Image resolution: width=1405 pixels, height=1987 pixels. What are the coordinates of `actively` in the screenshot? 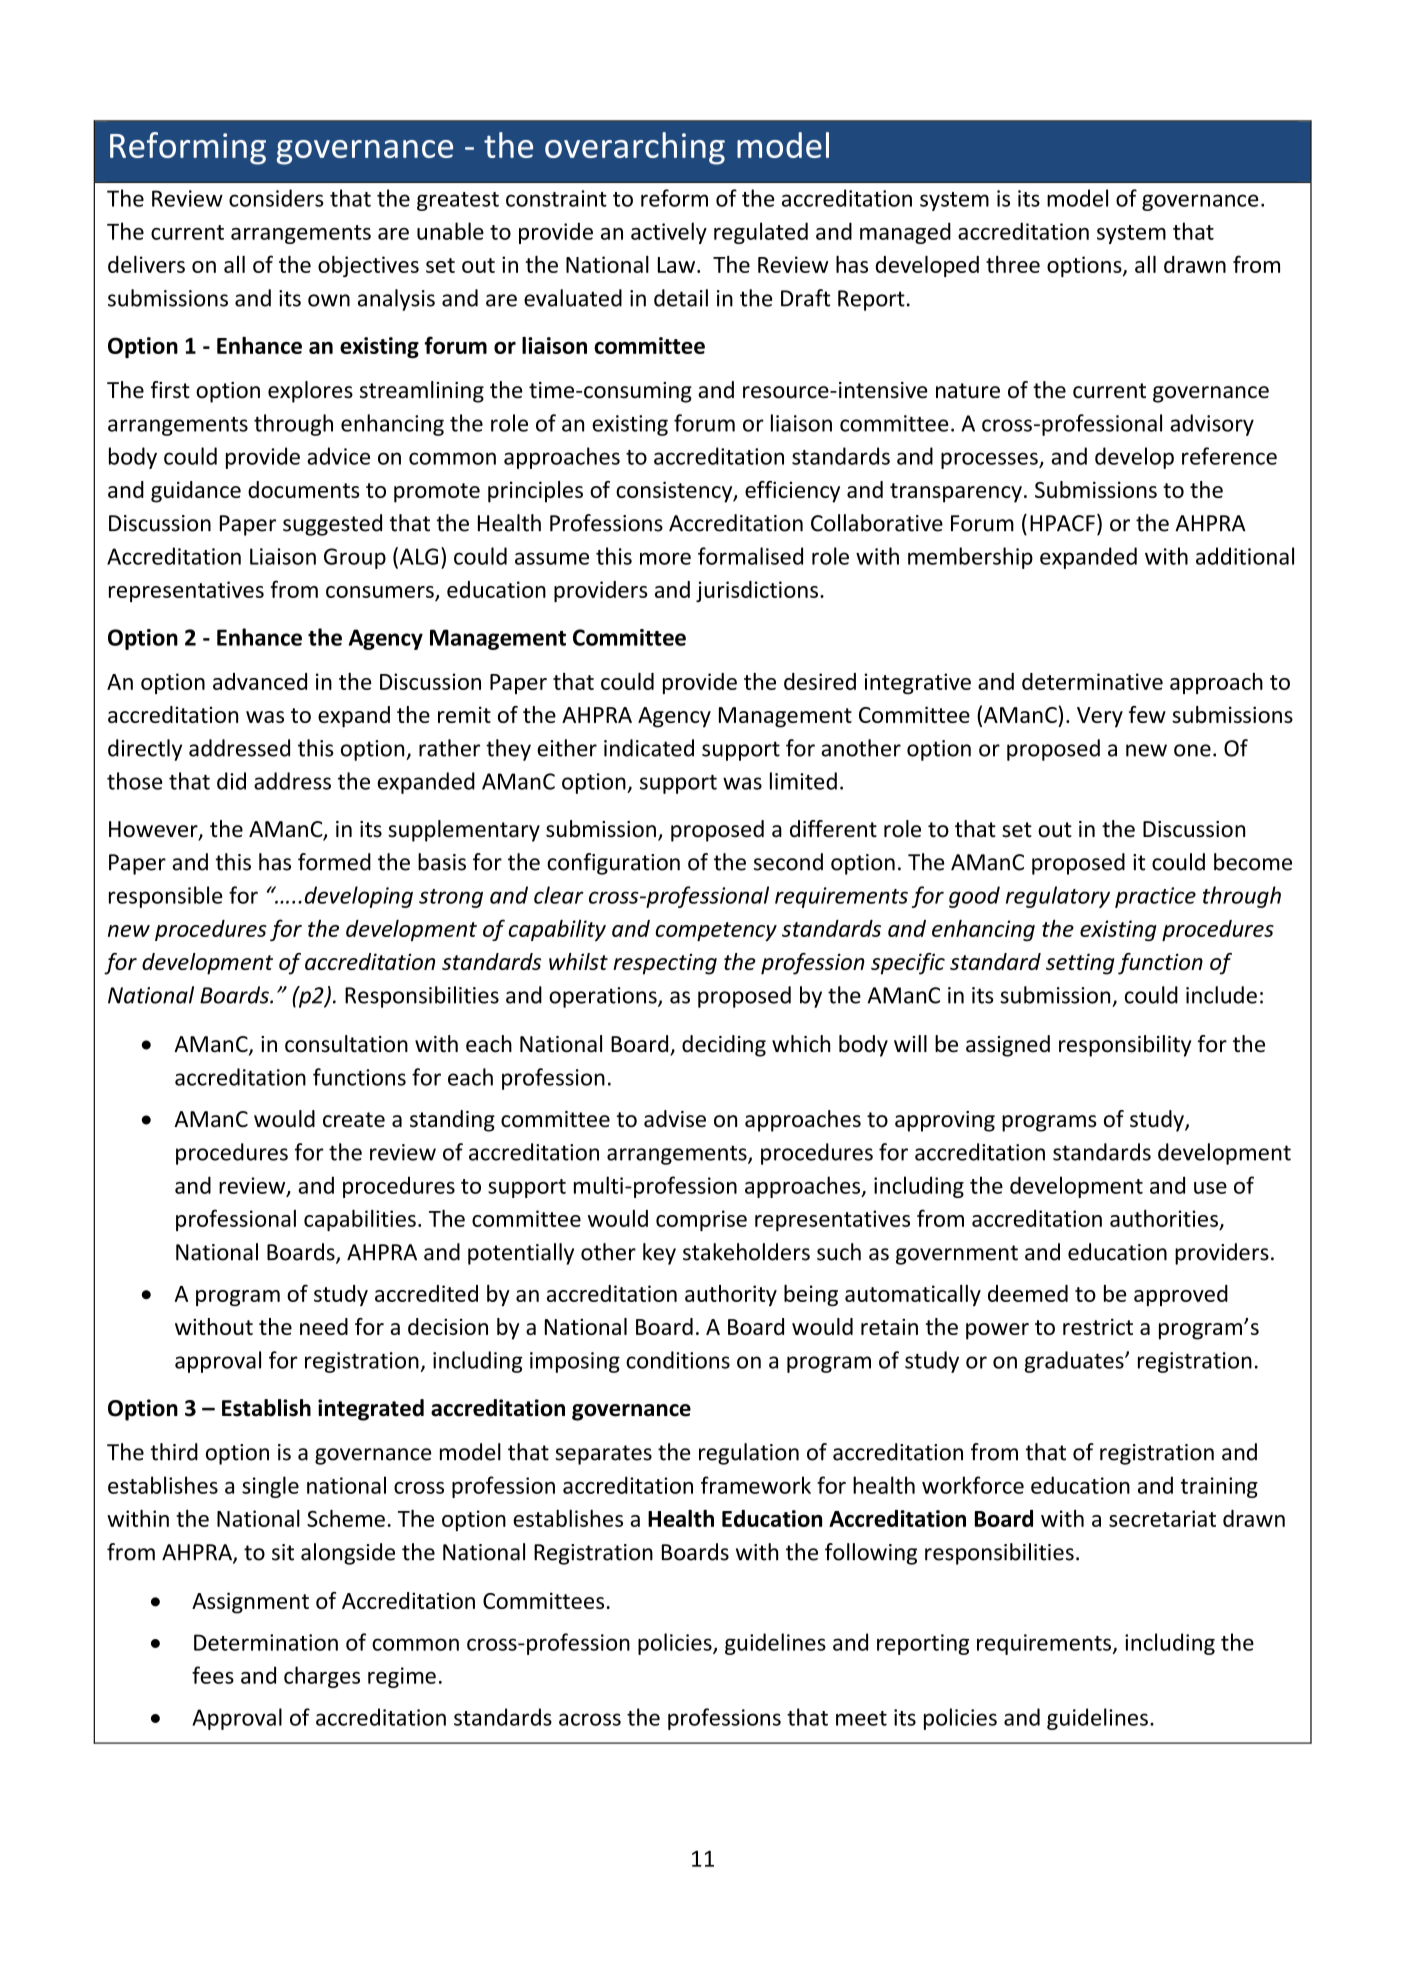 It's located at (669, 233).
